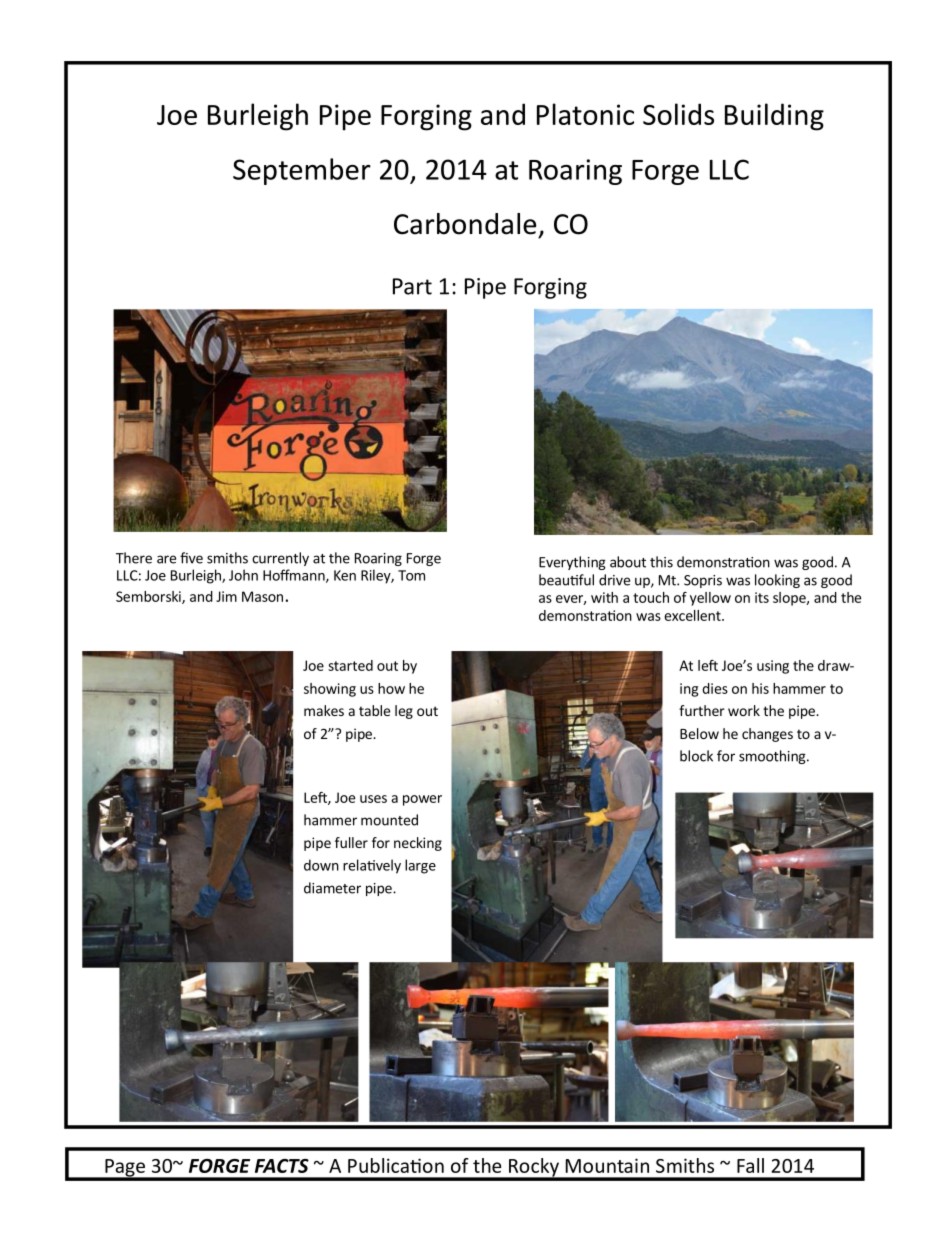  What do you see at coordinates (411, 575) in the page?
I see `Tom` at bounding box center [411, 575].
